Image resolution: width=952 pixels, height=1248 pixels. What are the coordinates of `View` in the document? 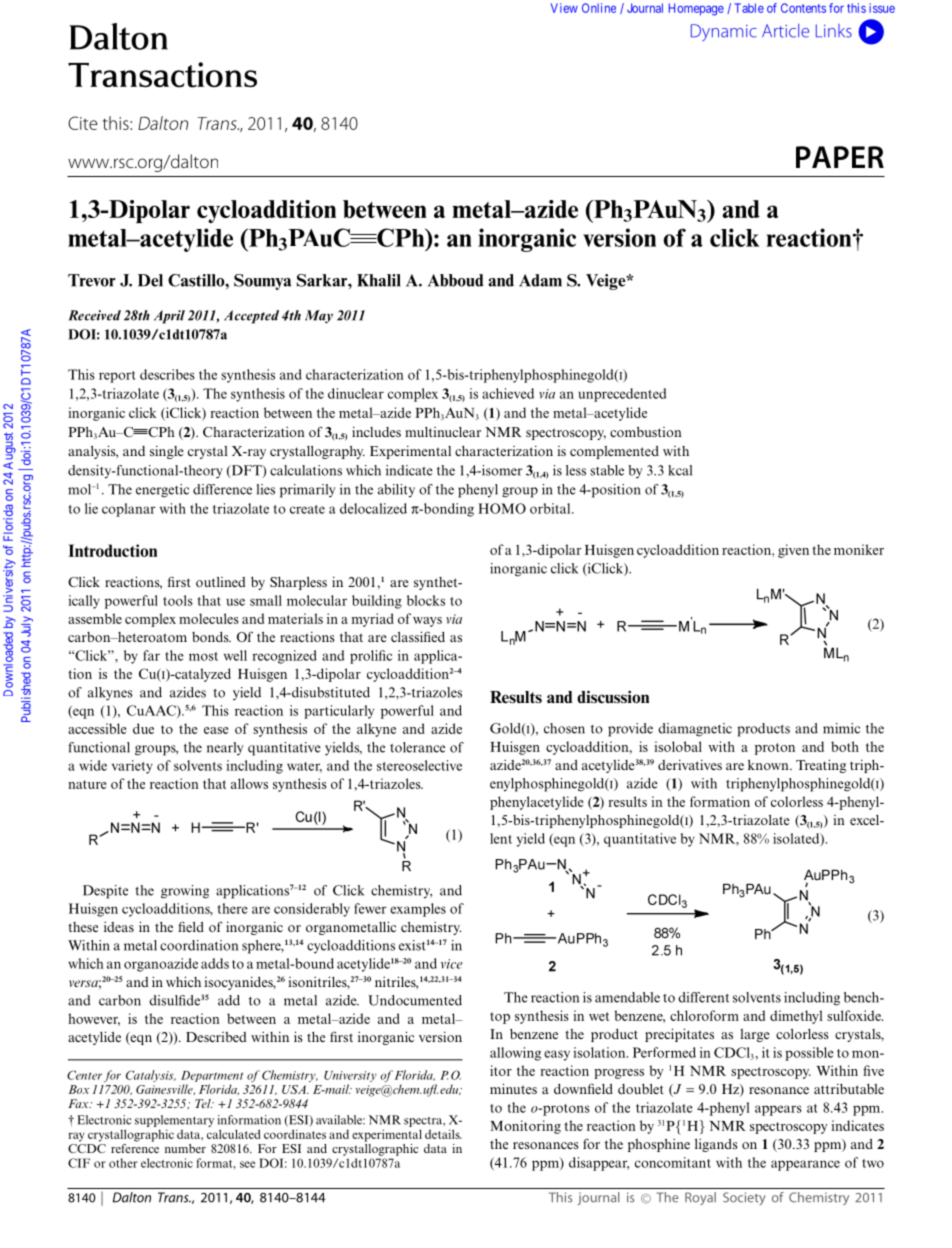 It's located at (564, 8).
